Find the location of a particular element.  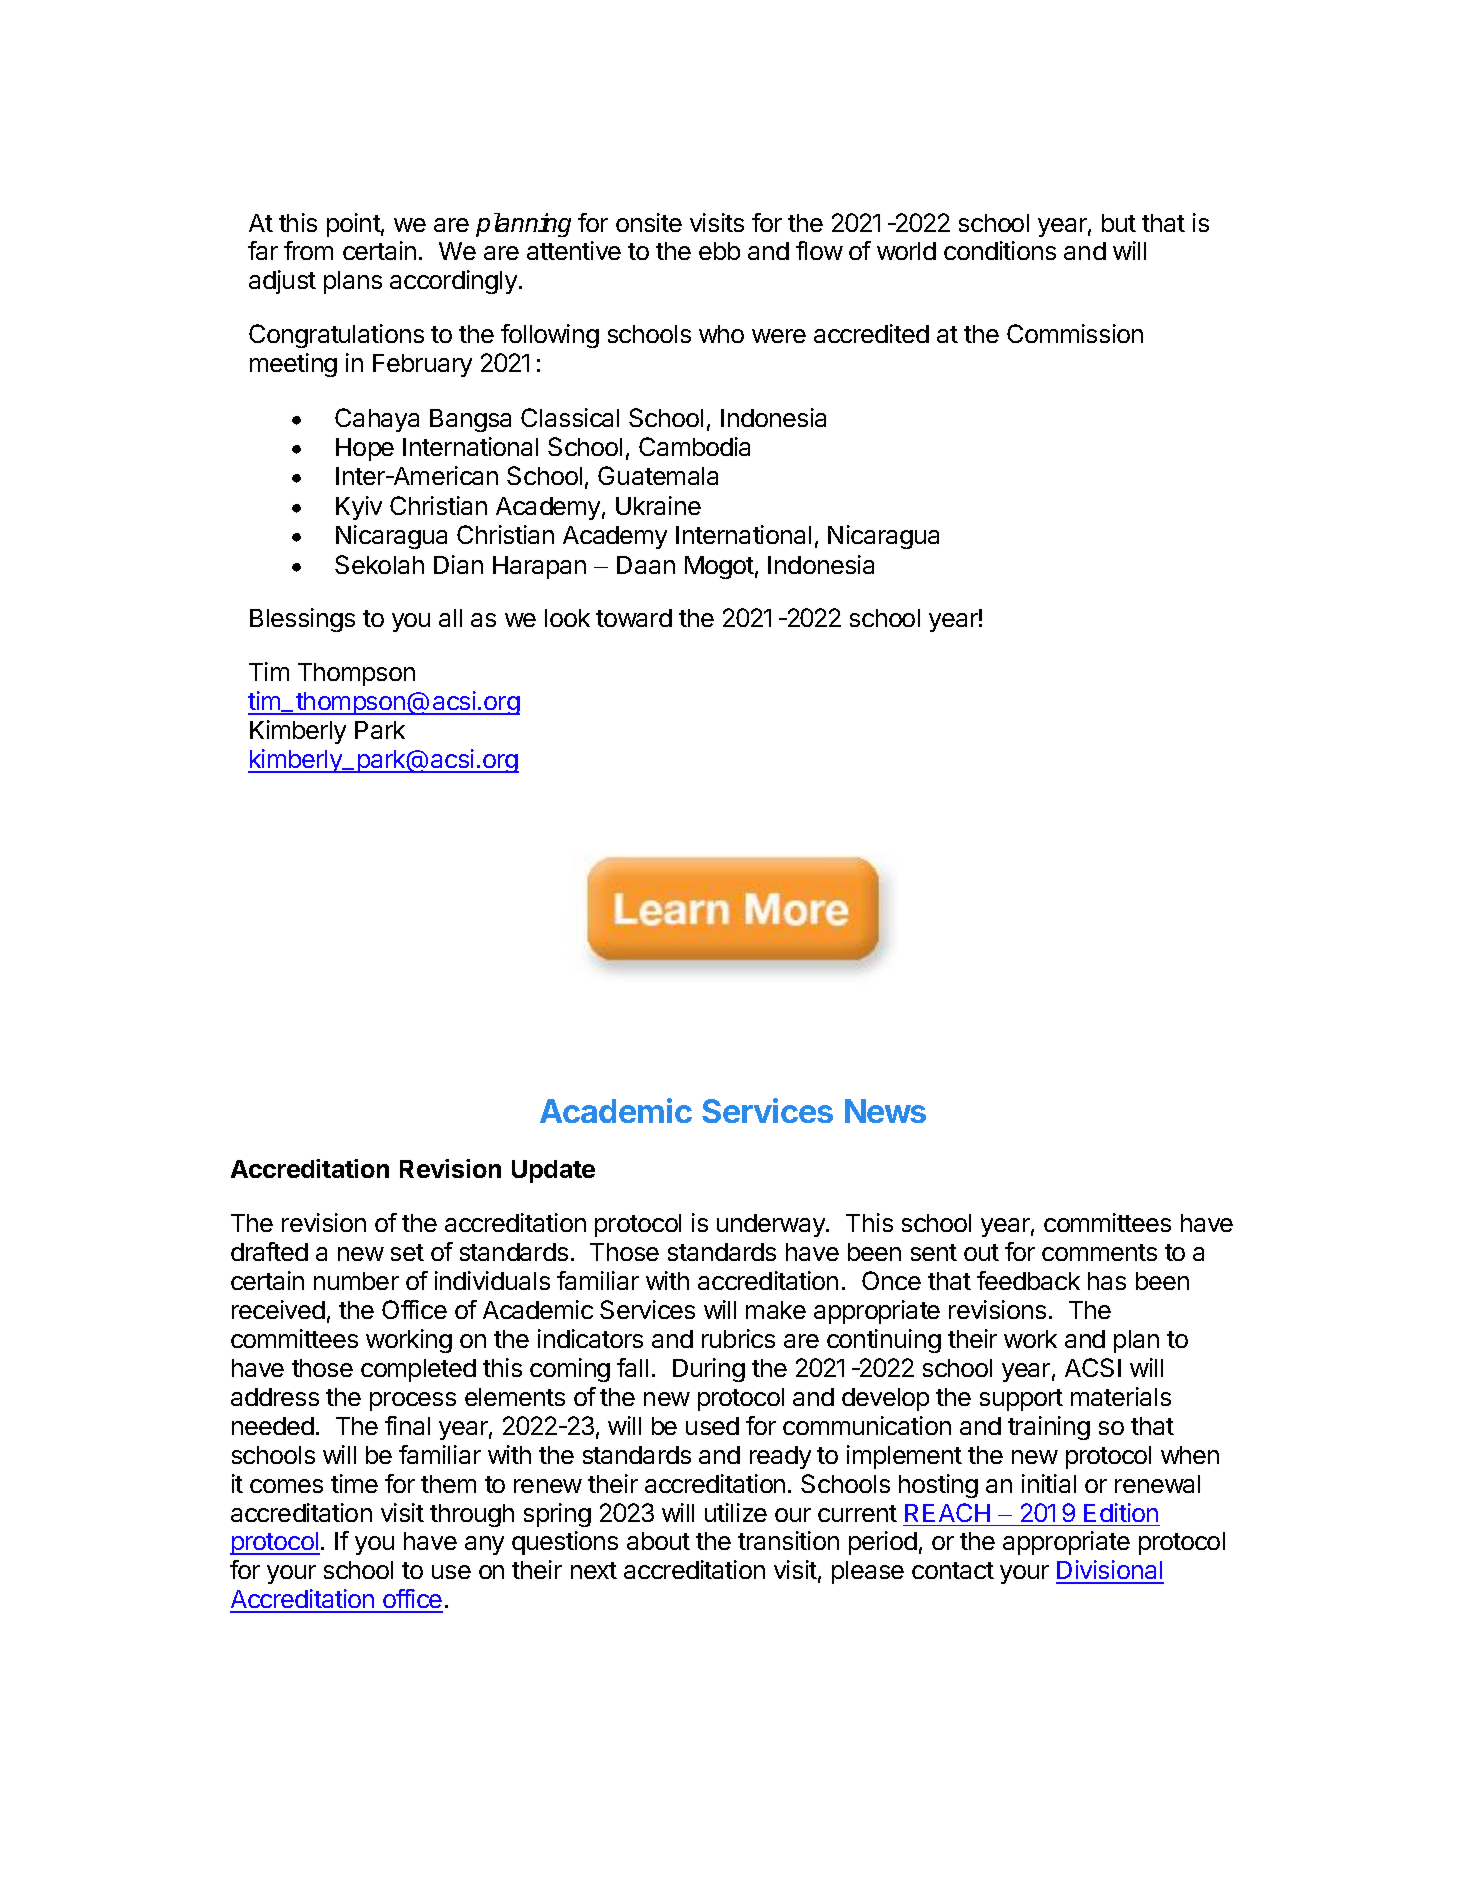

comments is located at coordinates (1099, 1252).
